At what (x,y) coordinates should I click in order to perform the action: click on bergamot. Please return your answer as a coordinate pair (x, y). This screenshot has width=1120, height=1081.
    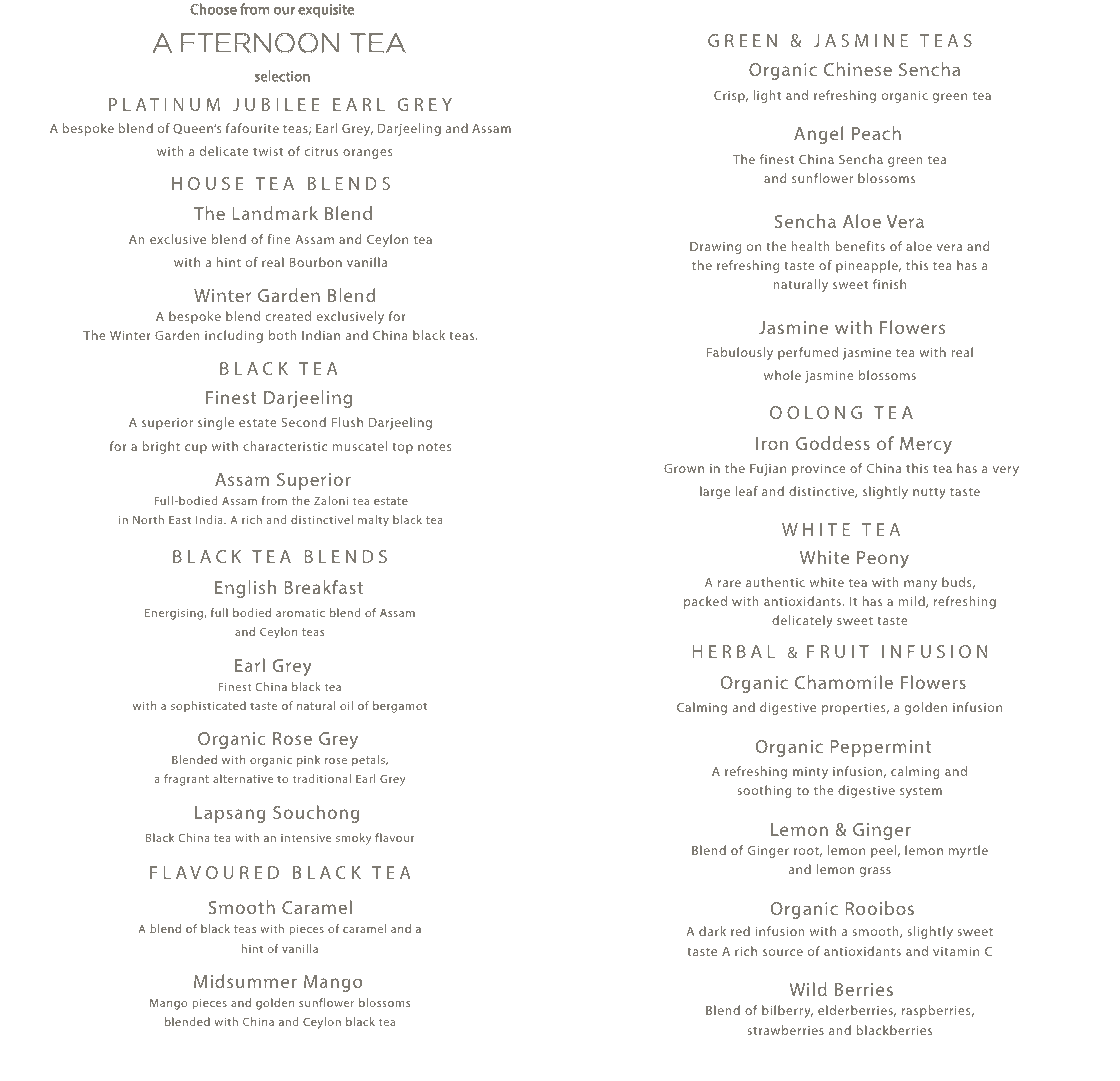
    Looking at the image, I should click on (400, 707).
